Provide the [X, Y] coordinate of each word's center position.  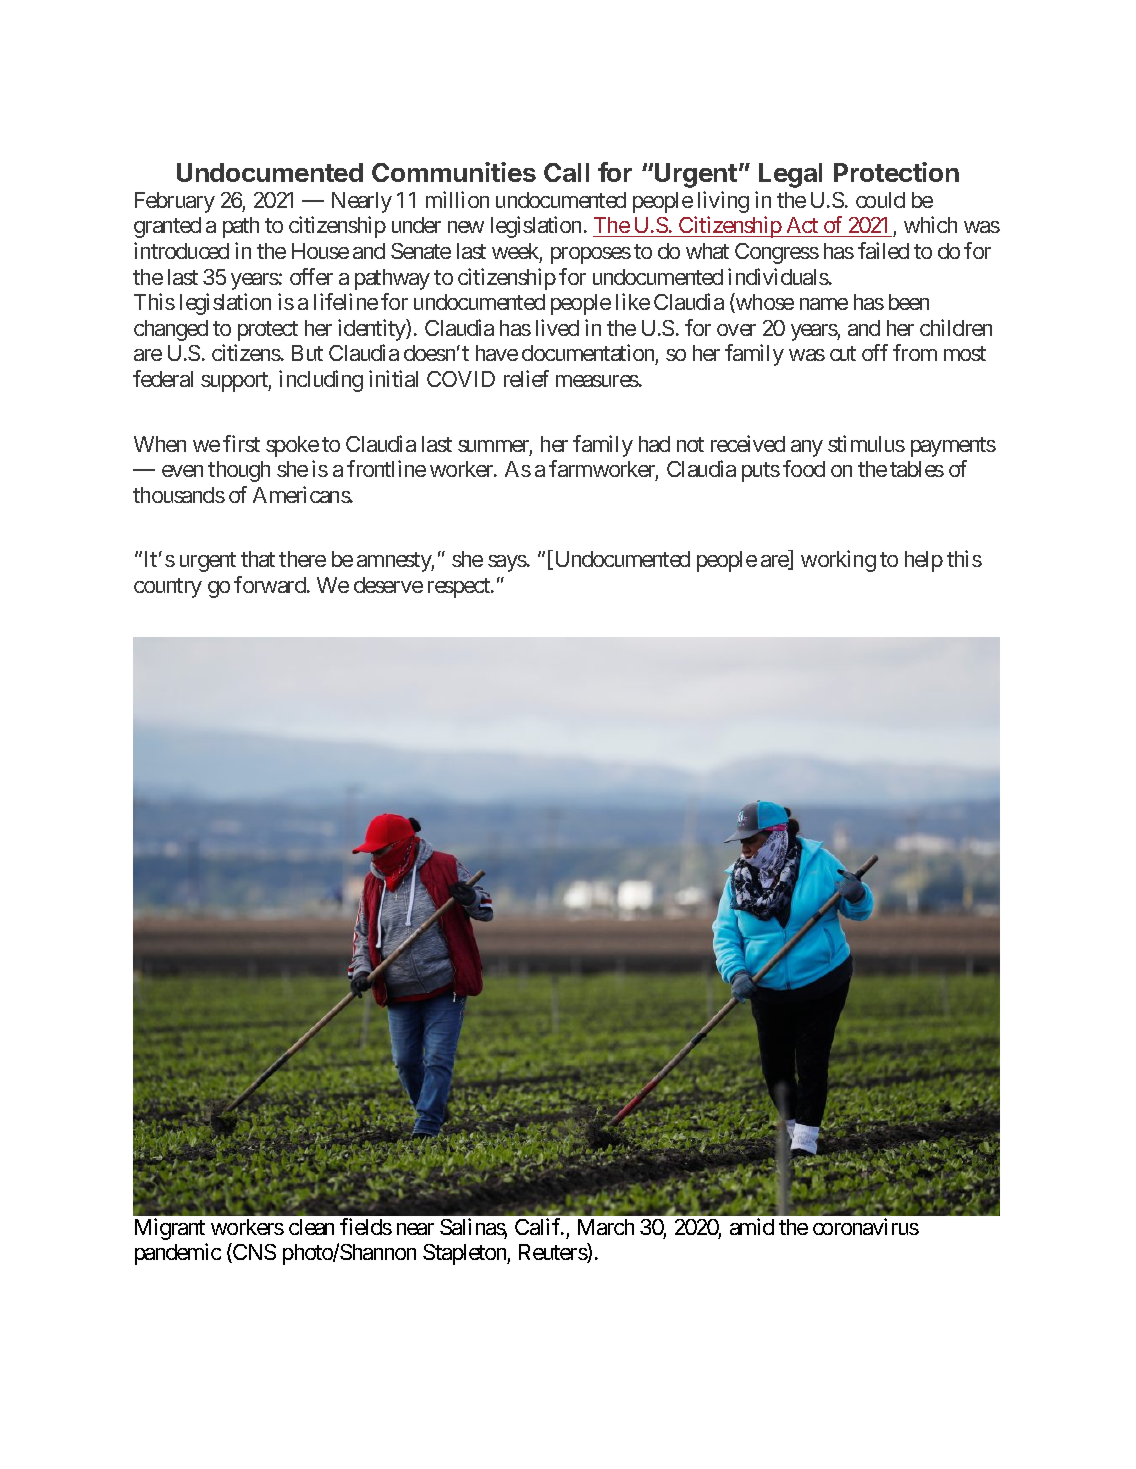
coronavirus [866, 1226]
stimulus [866, 443]
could [880, 200]
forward [271, 584]
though [239, 471]
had [654, 444]
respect [460, 588]
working [838, 561]
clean [311, 1227]
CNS [253, 1253]
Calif [539, 1226]
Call [566, 172]
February [175, 202]
